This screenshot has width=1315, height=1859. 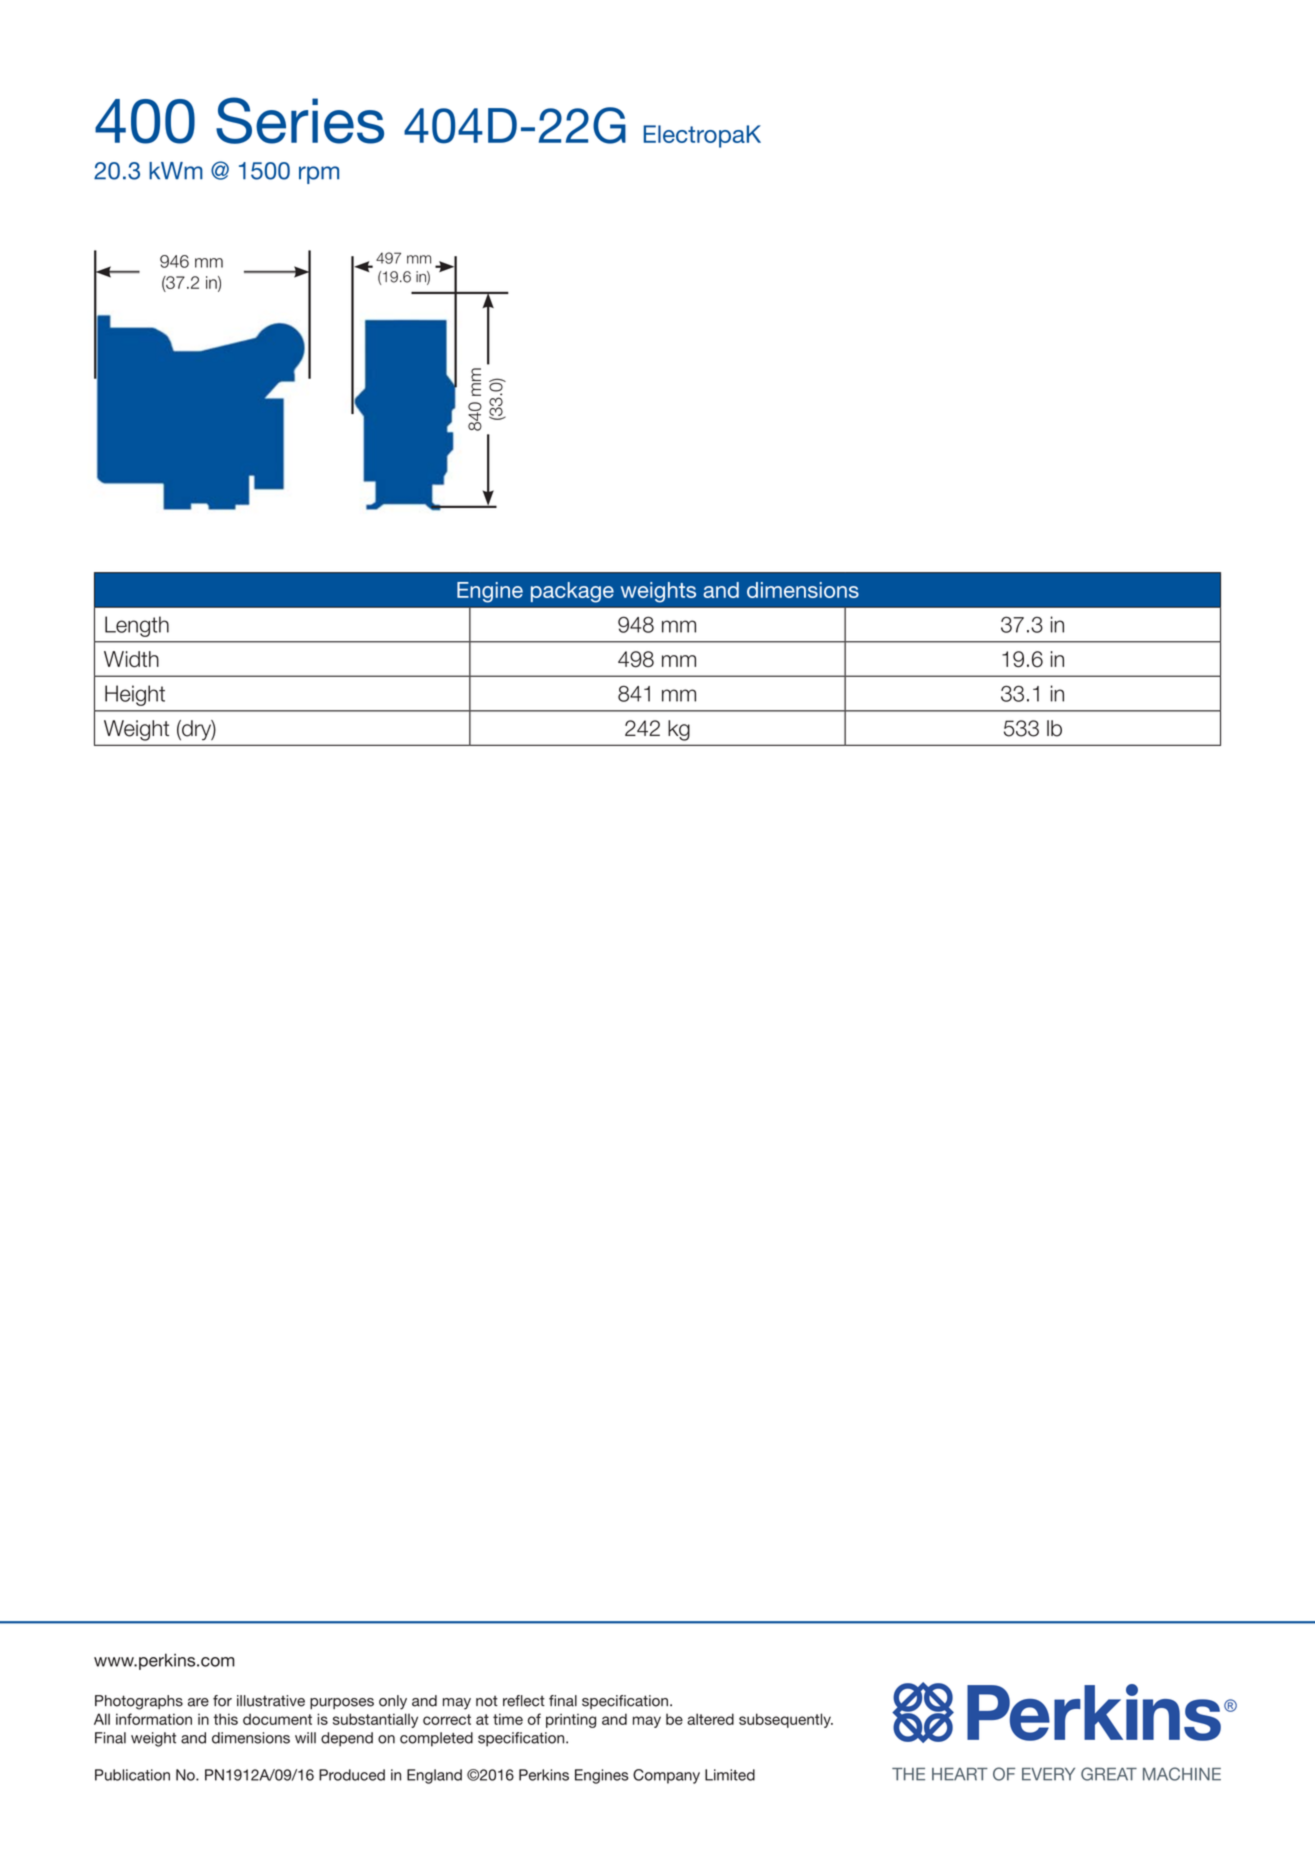 What do you see at coordinates (710, 1719) in the screenshot?
I see `altered` at bounding box center [710, 1719].
